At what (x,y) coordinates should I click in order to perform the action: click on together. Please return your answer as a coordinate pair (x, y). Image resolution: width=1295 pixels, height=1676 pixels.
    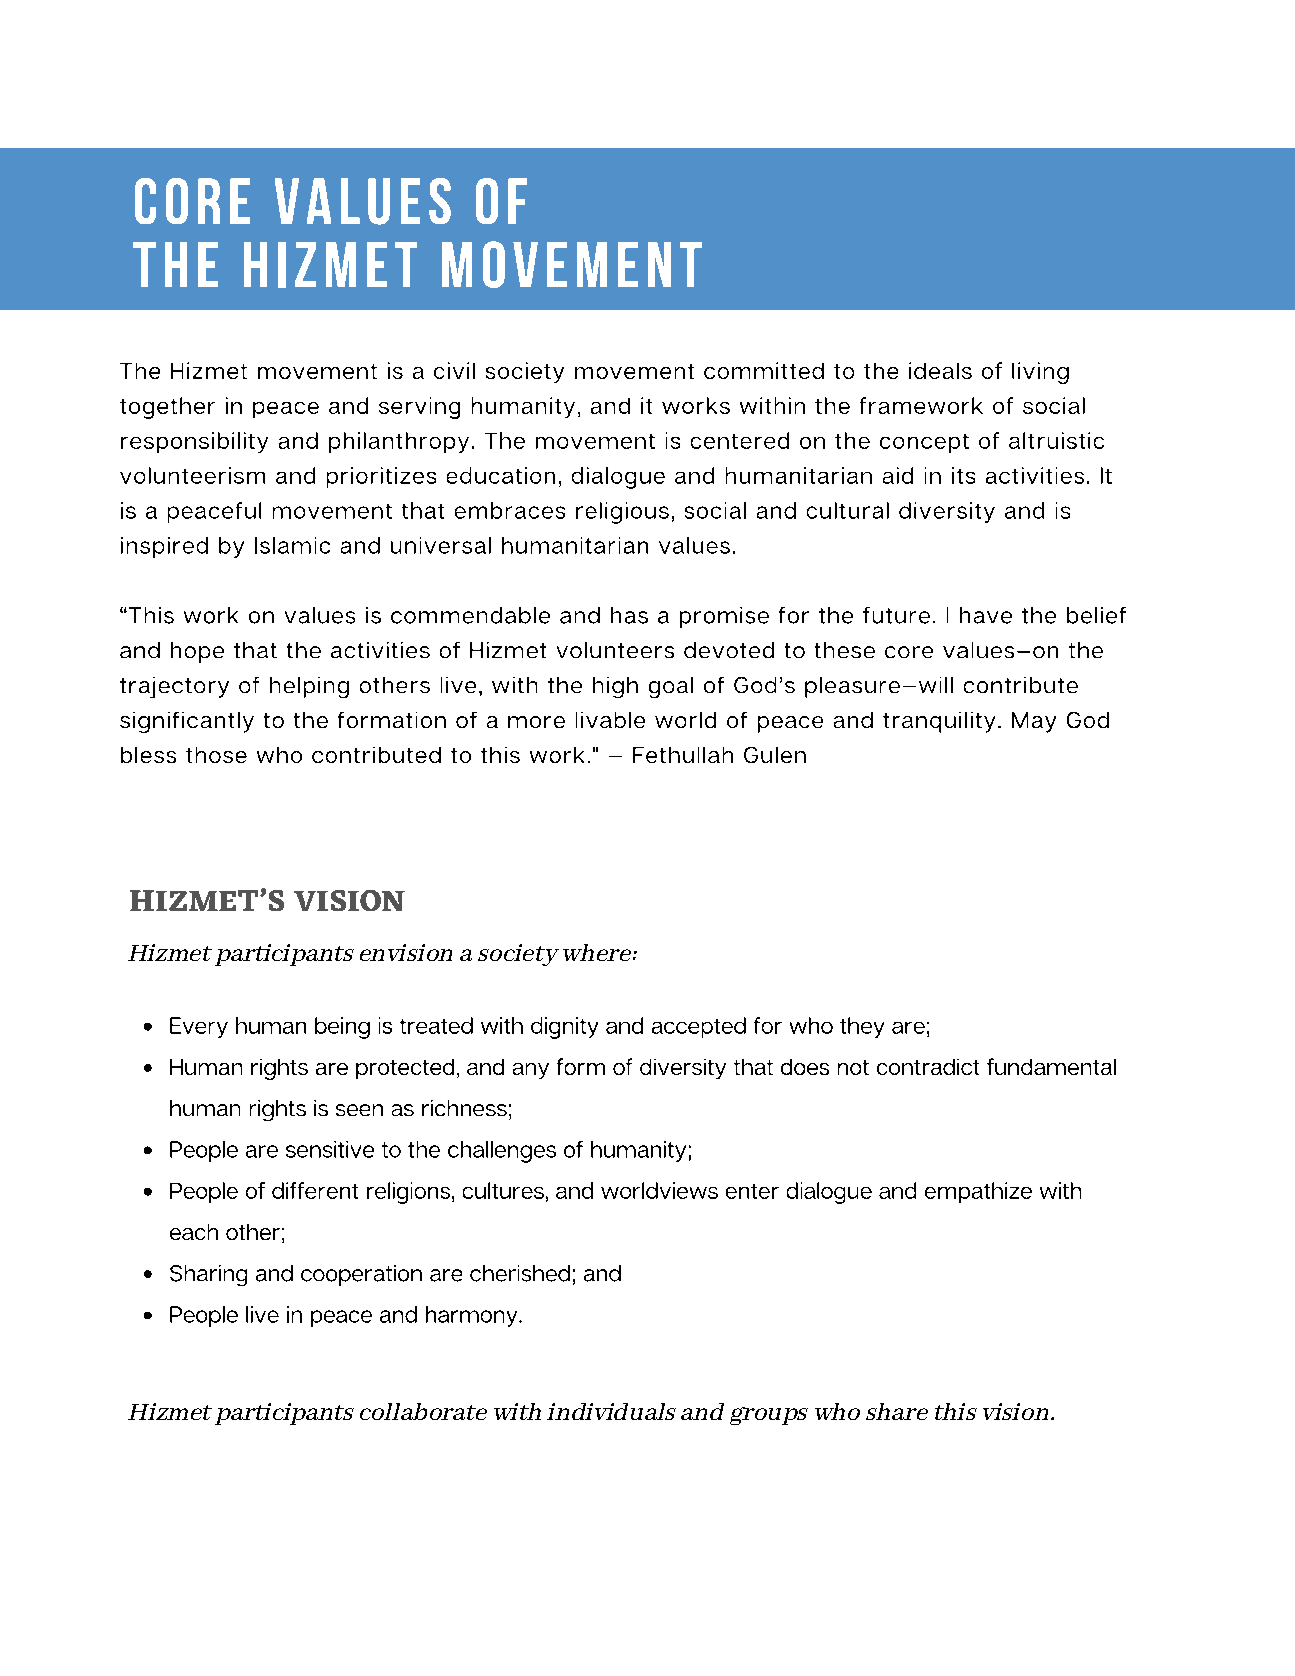
    Looking at the image, I should click on (167, 408).
